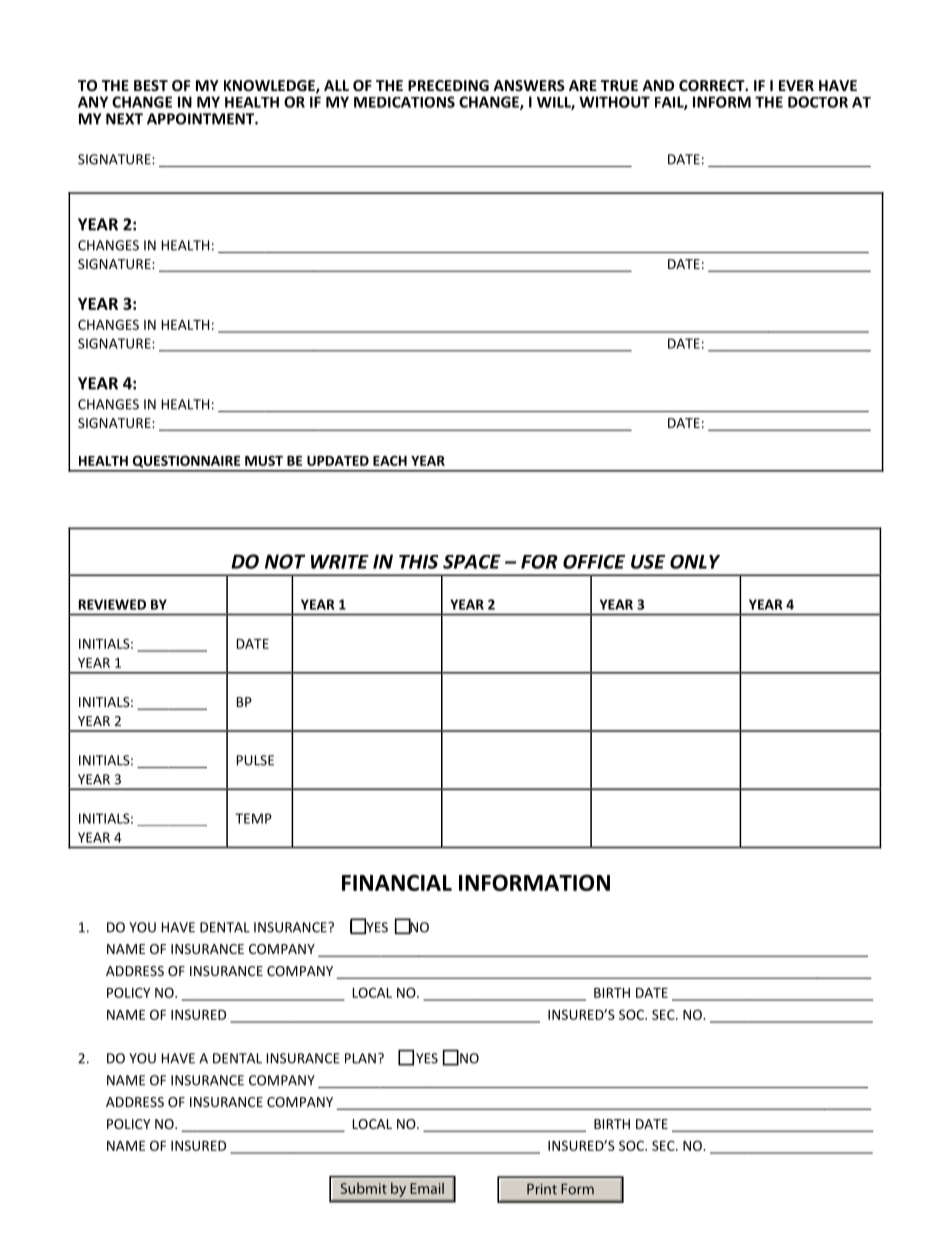 The image size is (952, 1233). Describe the element at coordinates (264, 460) in the screenshot. I see `MUST` at that location.
